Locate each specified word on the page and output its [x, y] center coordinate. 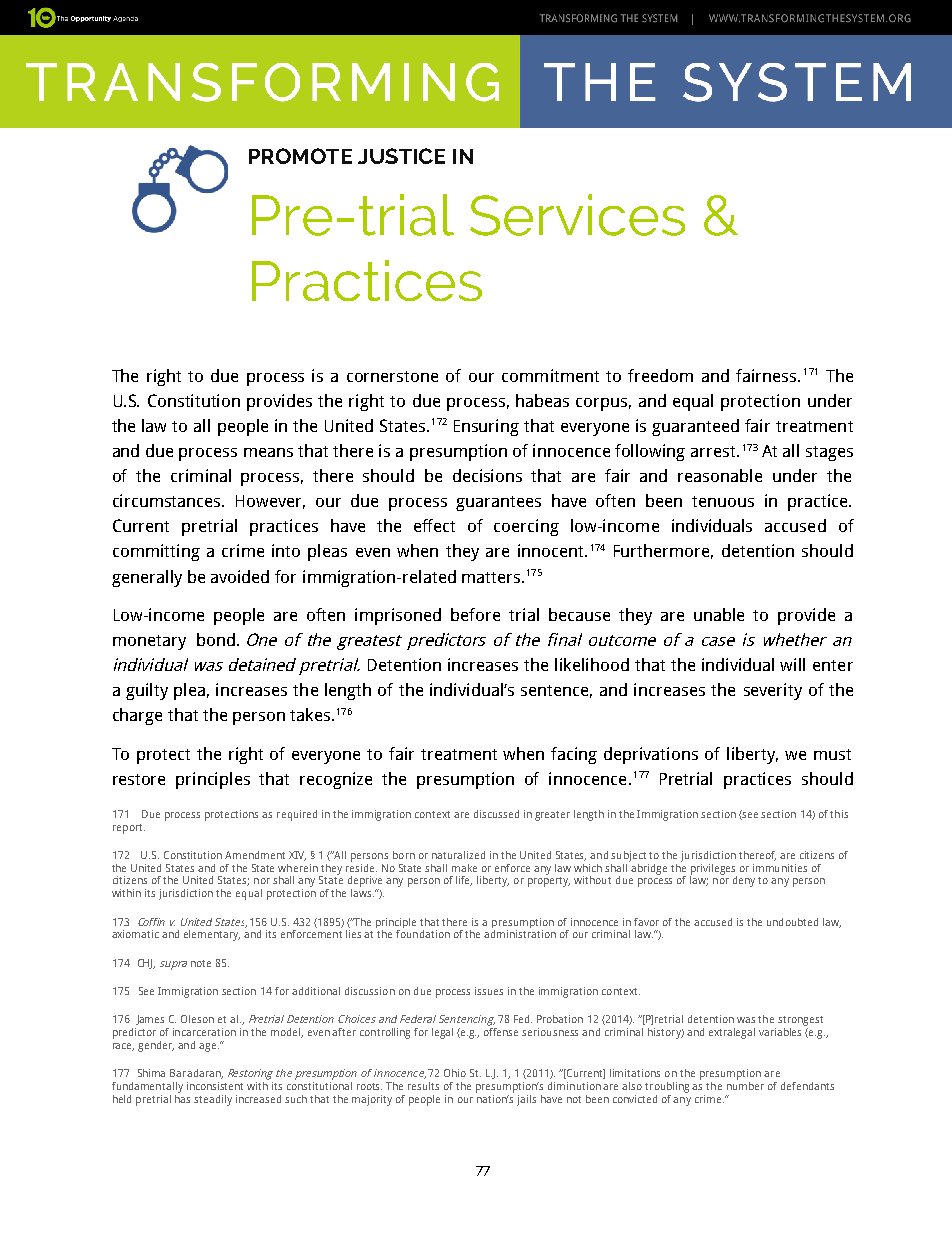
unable [719, 614]
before [475, 614]
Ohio [455, 1073]
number [745, 1084]
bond [216, 639]
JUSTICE [401, 156]
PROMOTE [300, 156]
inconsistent [215, 1086]
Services [577, 215]
